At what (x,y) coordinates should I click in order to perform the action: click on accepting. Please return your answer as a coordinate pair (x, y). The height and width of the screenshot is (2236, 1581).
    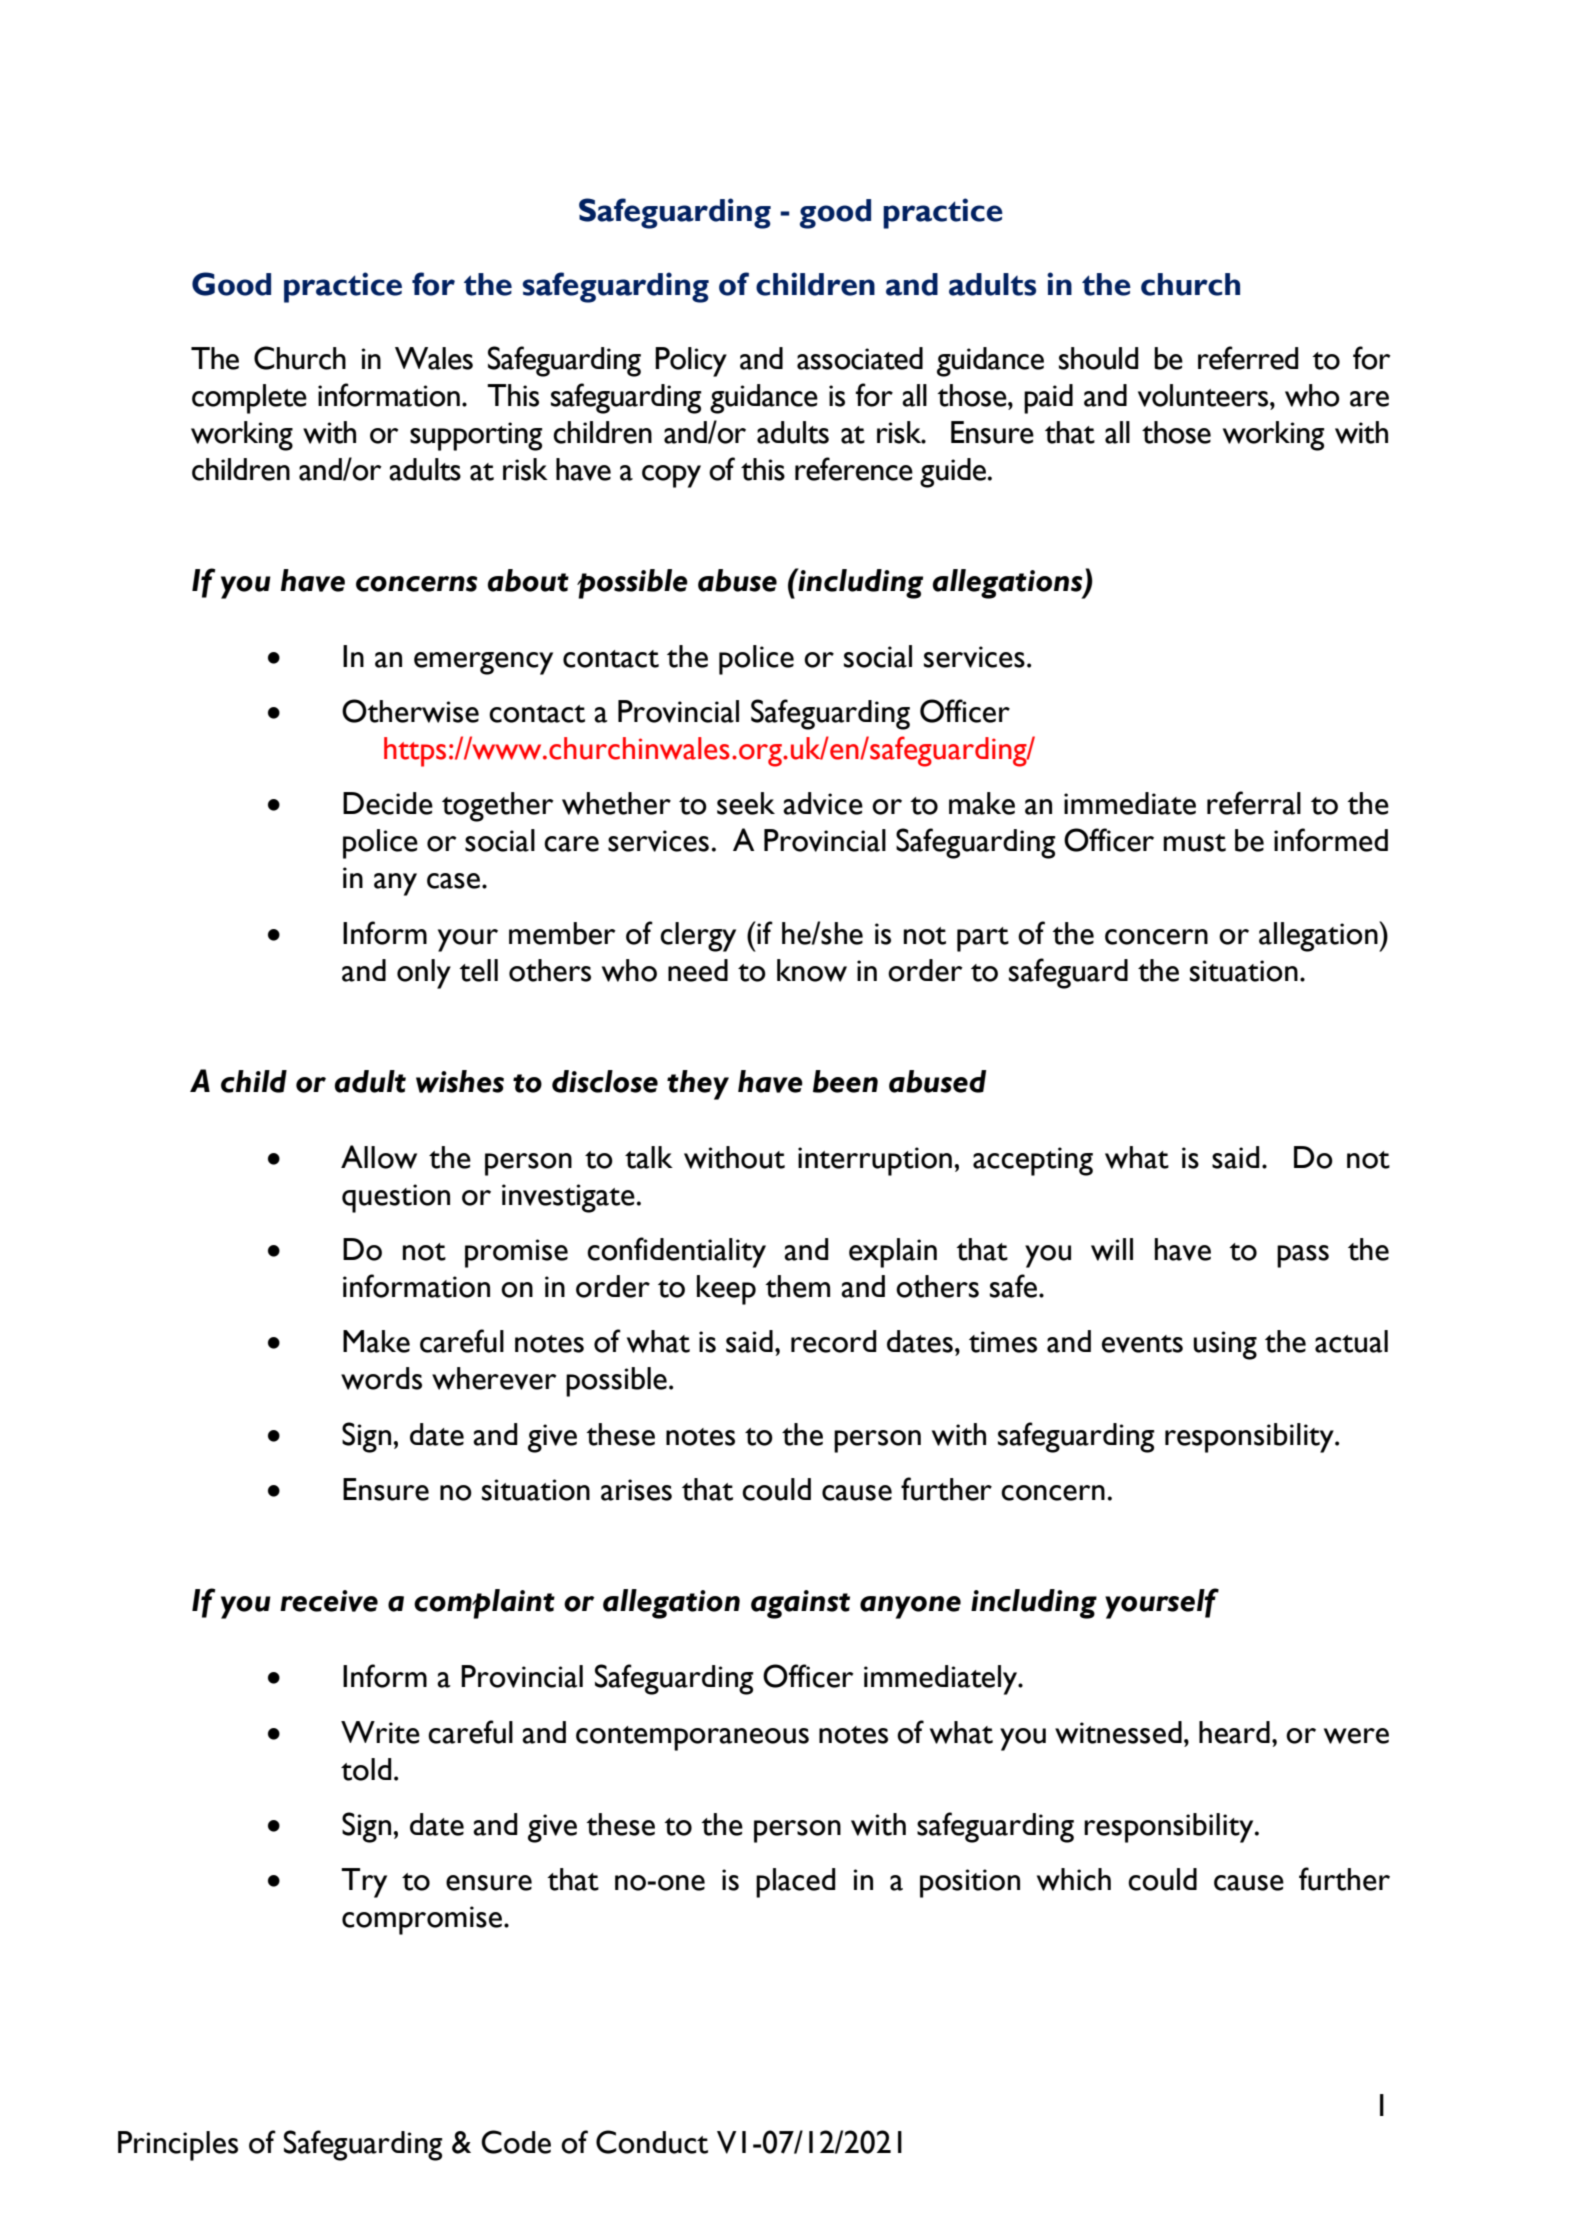
    Looking at the image, I should click on (1033, 1161).
